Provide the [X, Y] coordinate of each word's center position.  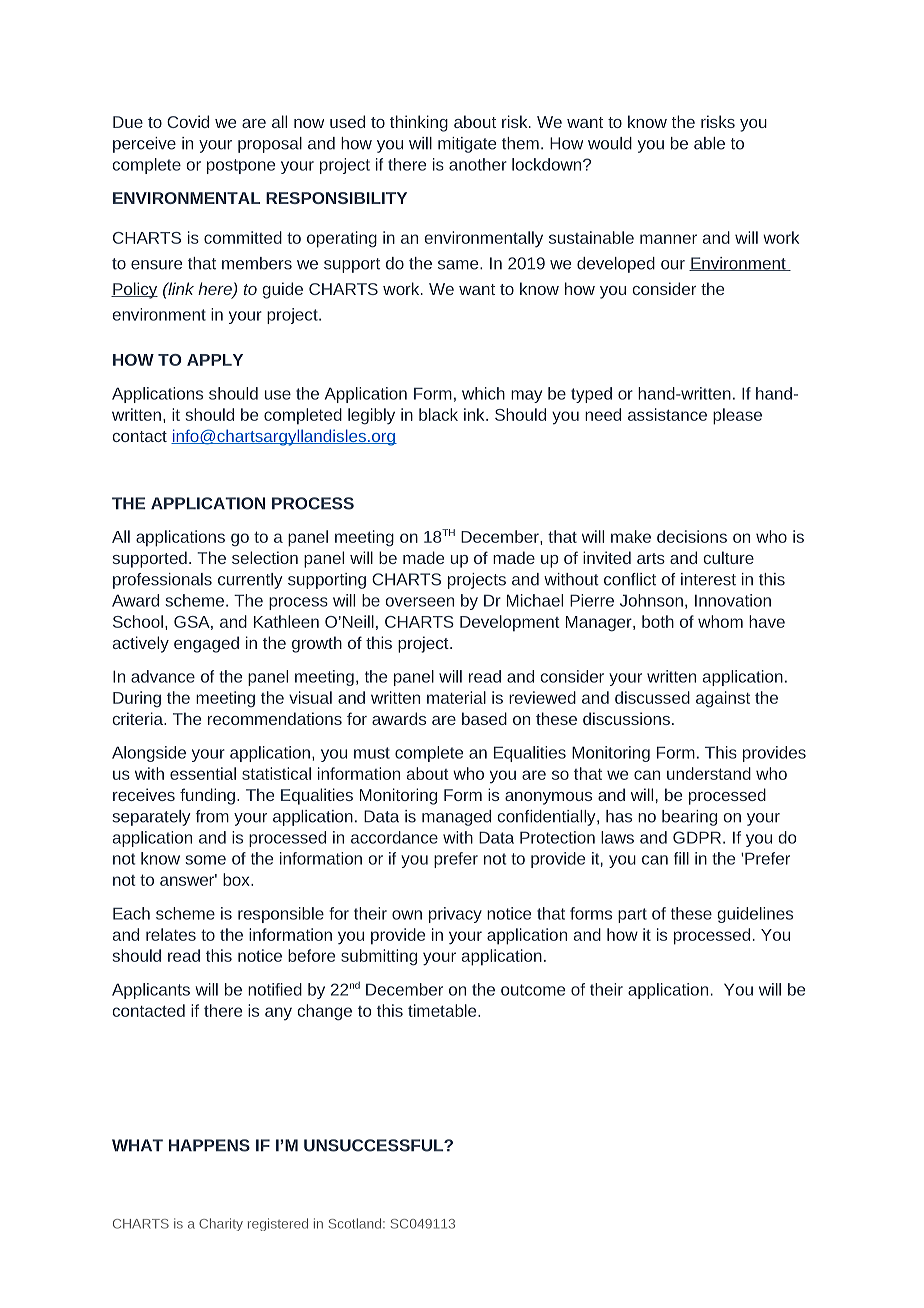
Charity [221, 1224]
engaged [206, 644]
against [723, 699]
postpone [241, 166]
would [610, 143]
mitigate [467, 145]
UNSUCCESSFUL [374, 1145]
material [456, 697]
